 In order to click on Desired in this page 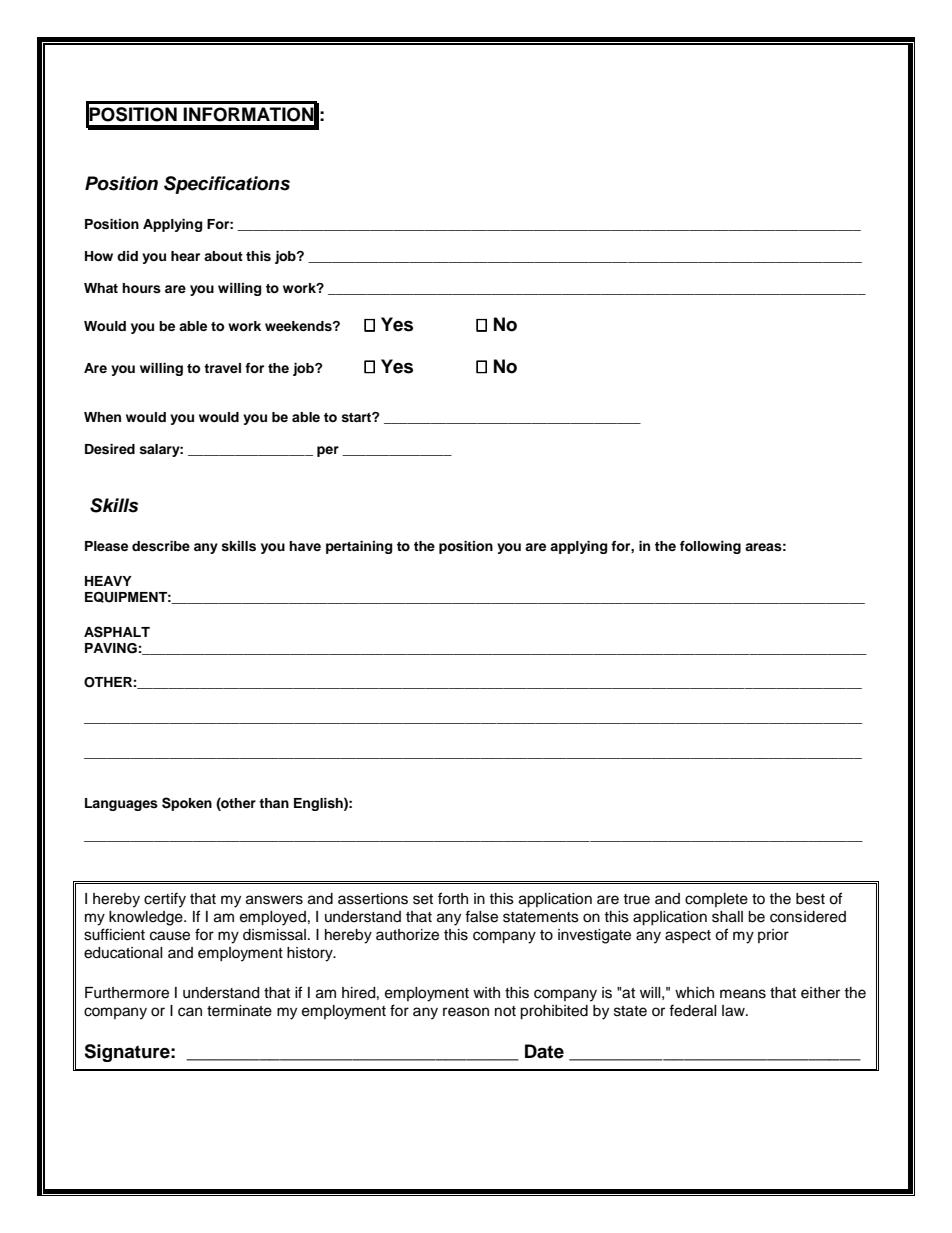, I will do `click(110, 449)`.
